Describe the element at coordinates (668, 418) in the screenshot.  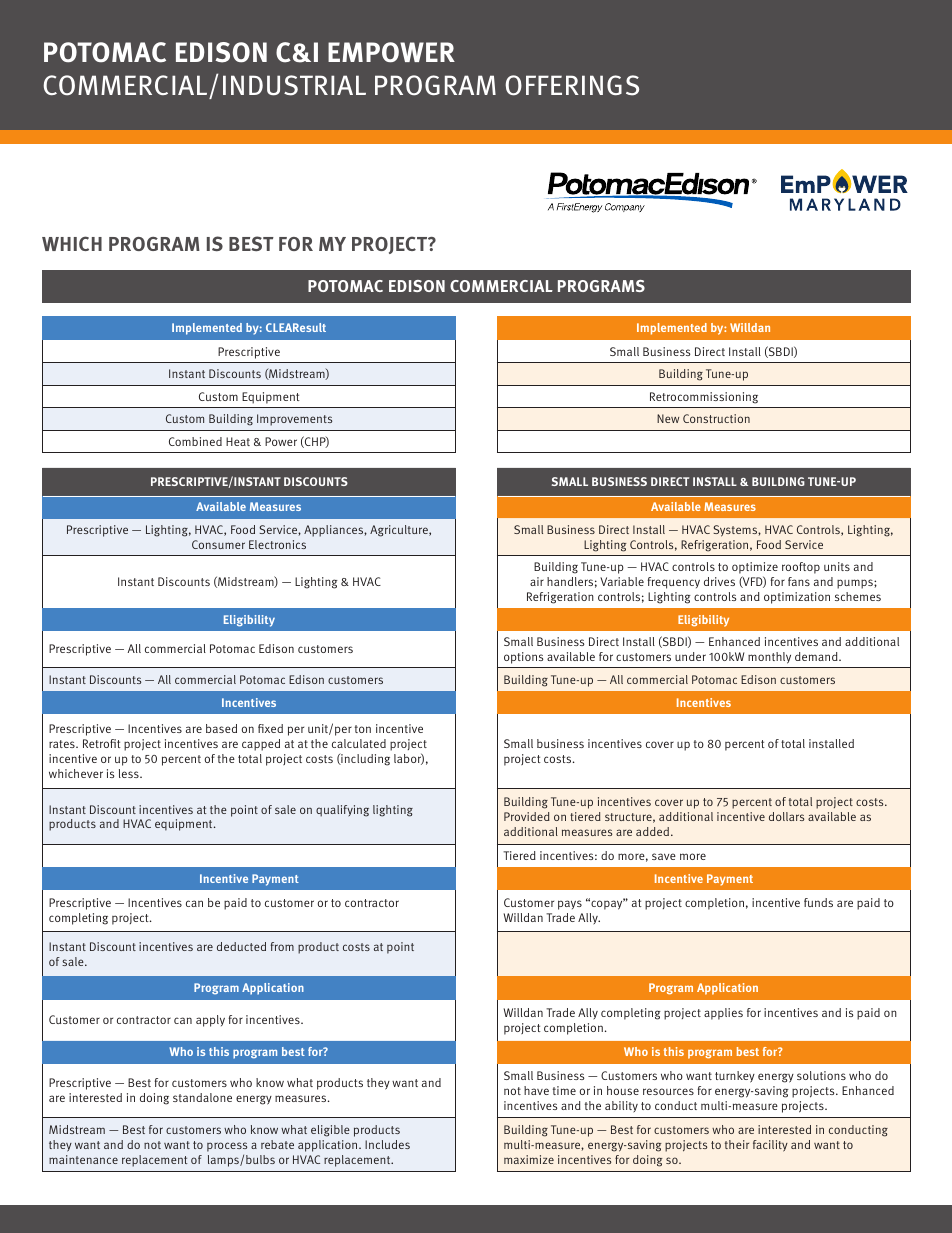
I see `New` at that location.
